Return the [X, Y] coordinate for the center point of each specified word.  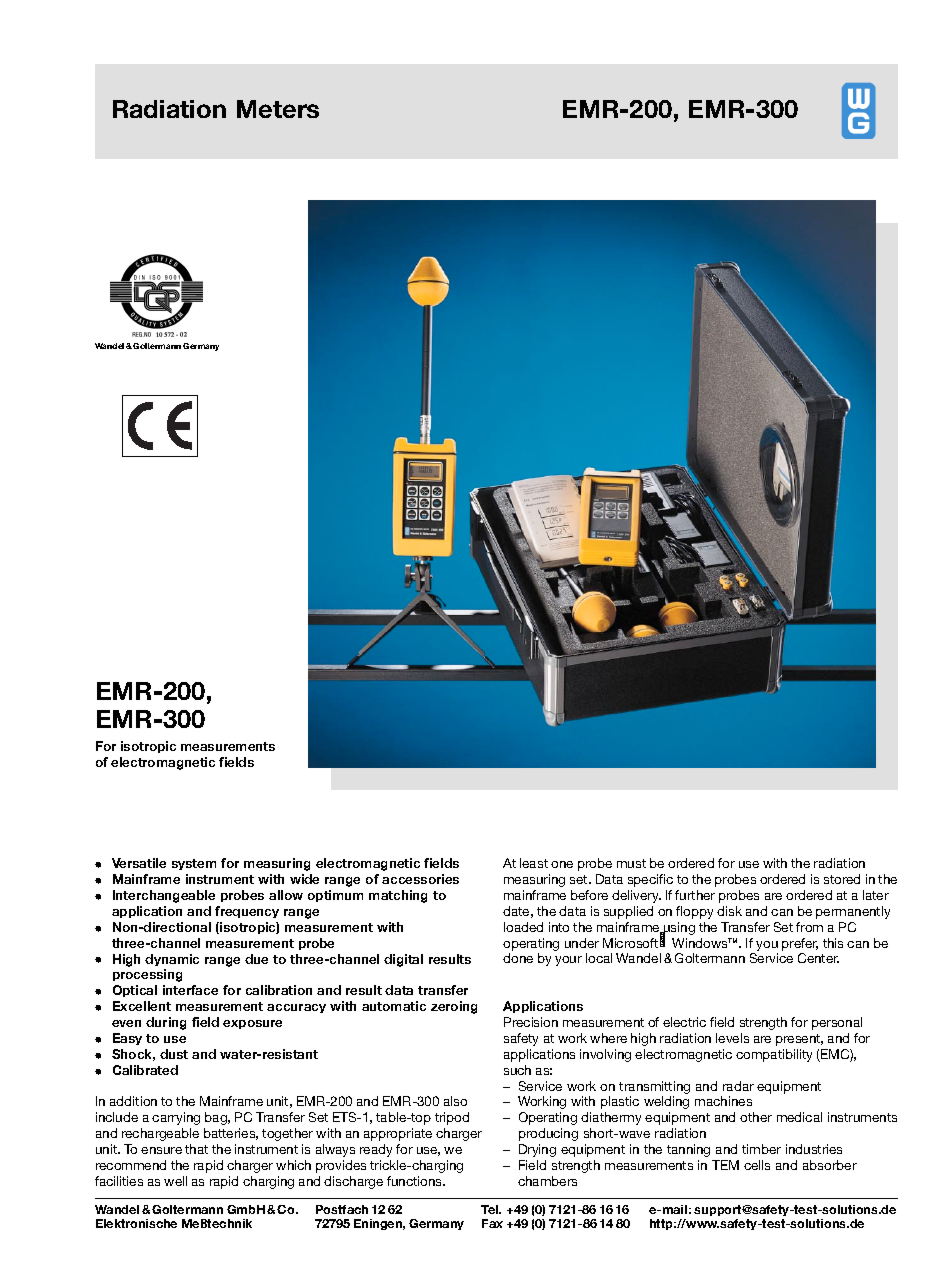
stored [842, 879]
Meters [278, 109]
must [631, 863]
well [175, 1181]
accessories [420, 879]
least [534, 863]
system [194, 864]
